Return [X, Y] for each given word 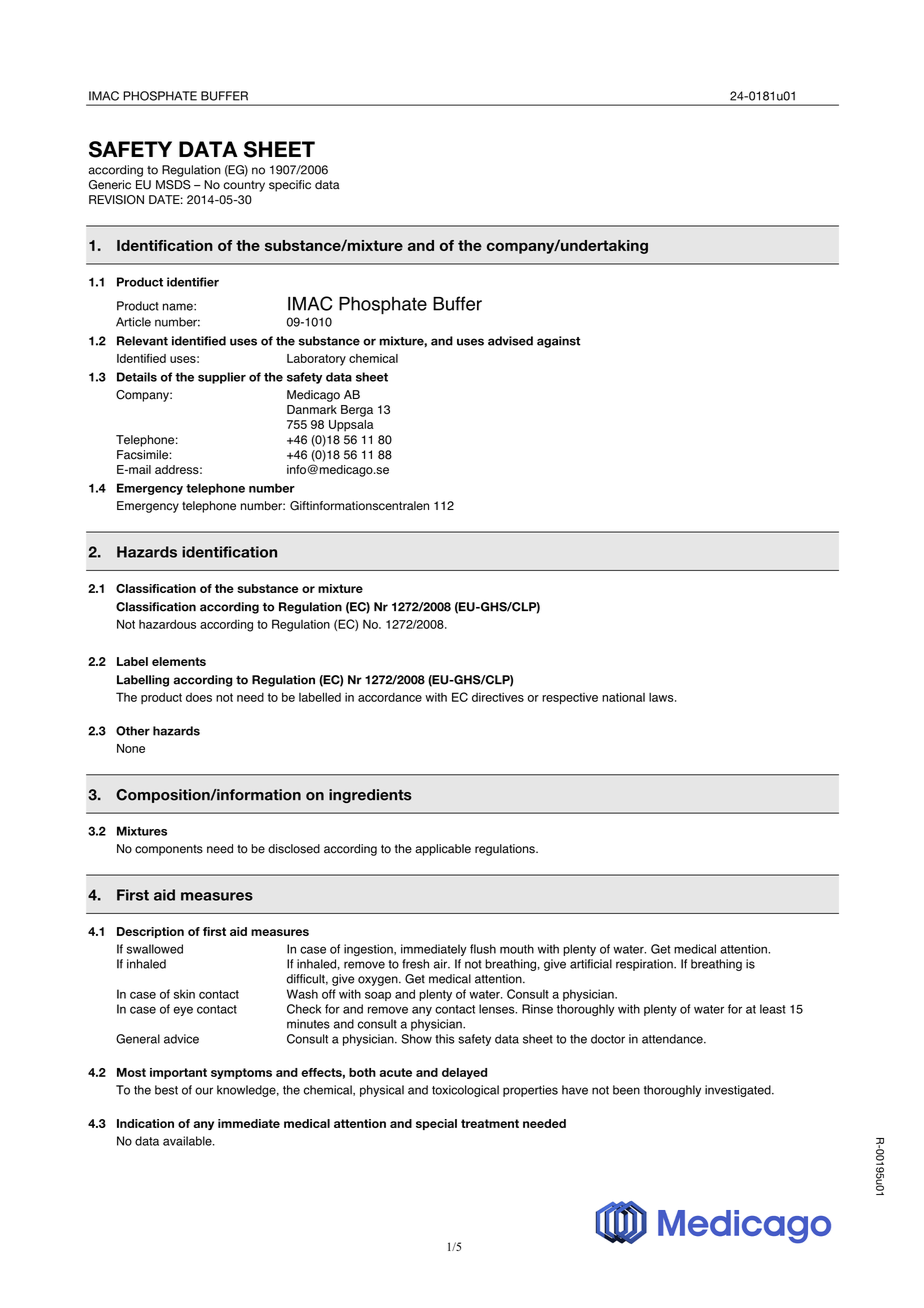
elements [179, 661]
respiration [645, 965]
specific [290, 186]
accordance [390, 697]
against [558, 342]
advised [510, 341]
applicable [443, 850]
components [169, 850]
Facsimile [142, 455]
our [204, 1091]
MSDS [173, 185]
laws [662, 697]
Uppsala [351, 426]
